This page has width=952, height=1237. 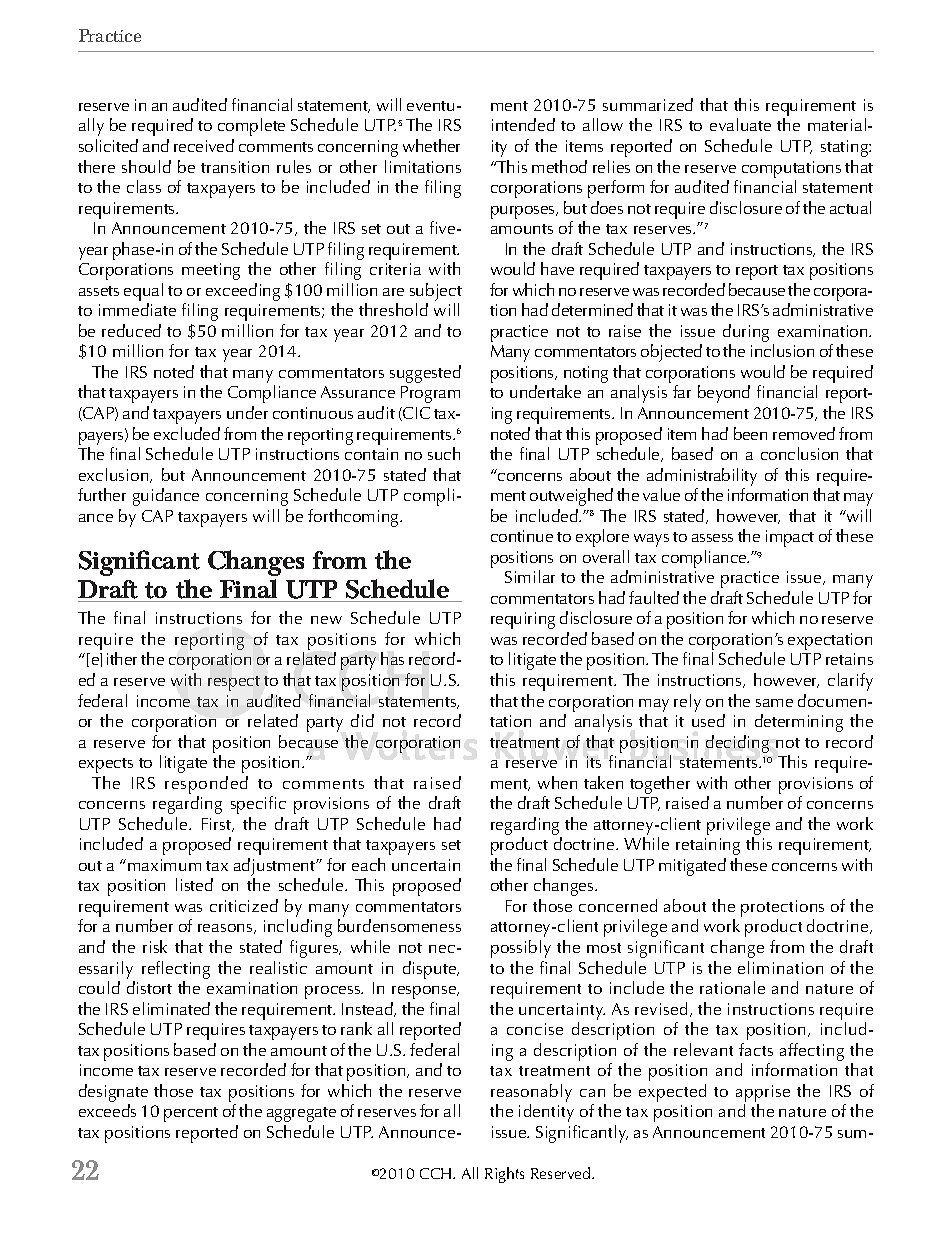 I want to click on received, so click(x=204, y=145).
